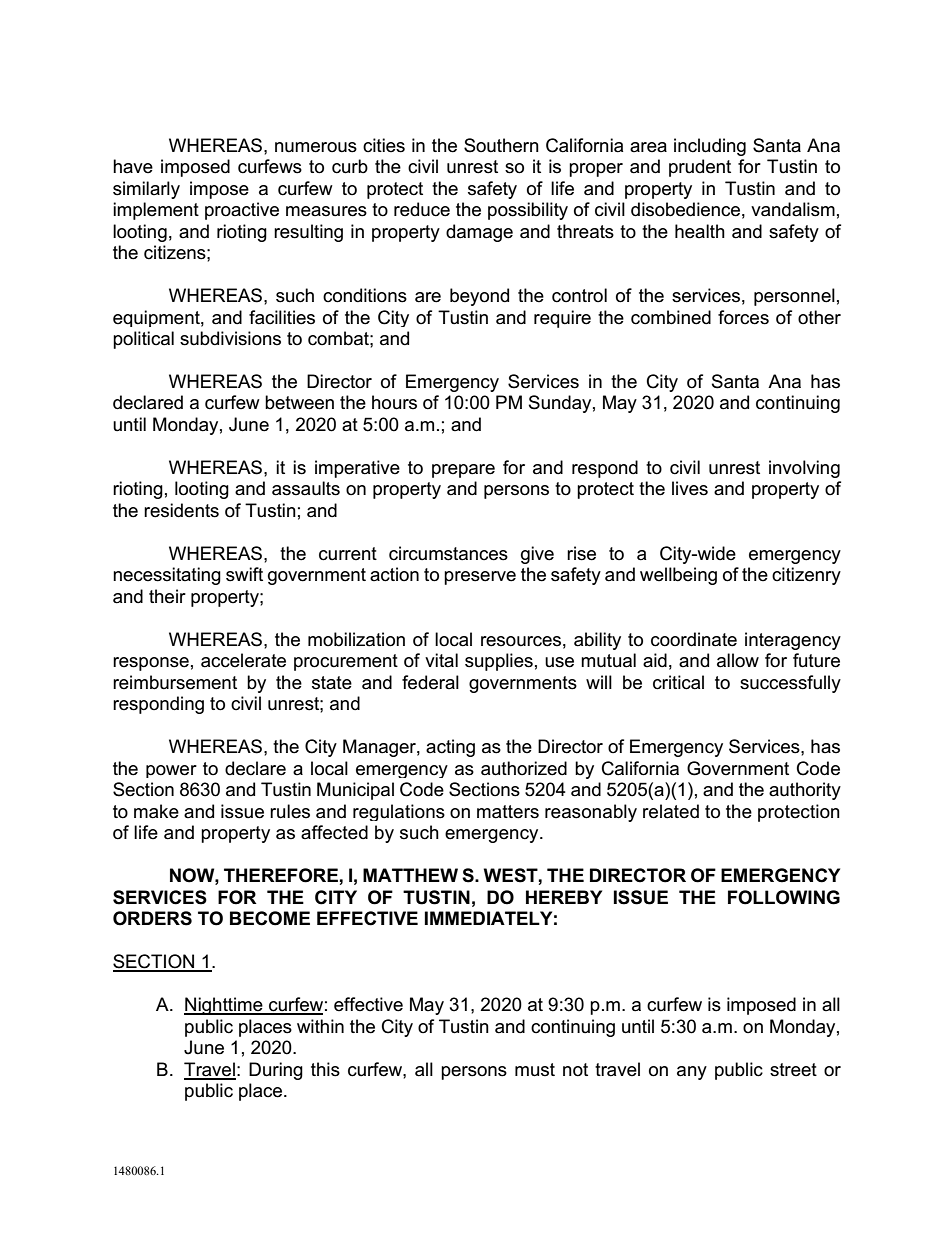  I want to click on residents, so click(181, 510).
